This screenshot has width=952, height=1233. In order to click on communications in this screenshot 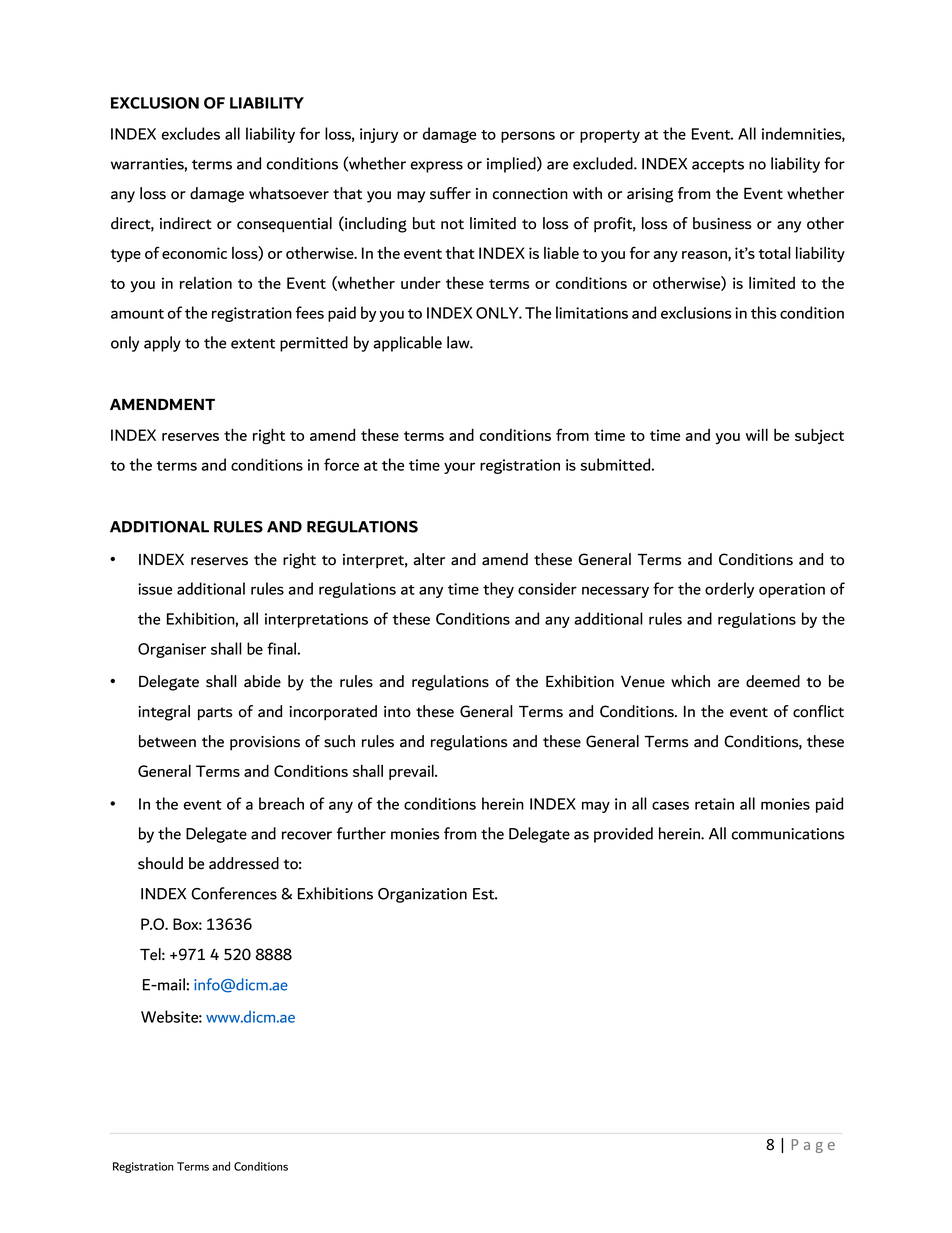, I will do `click(788, 834)`.
